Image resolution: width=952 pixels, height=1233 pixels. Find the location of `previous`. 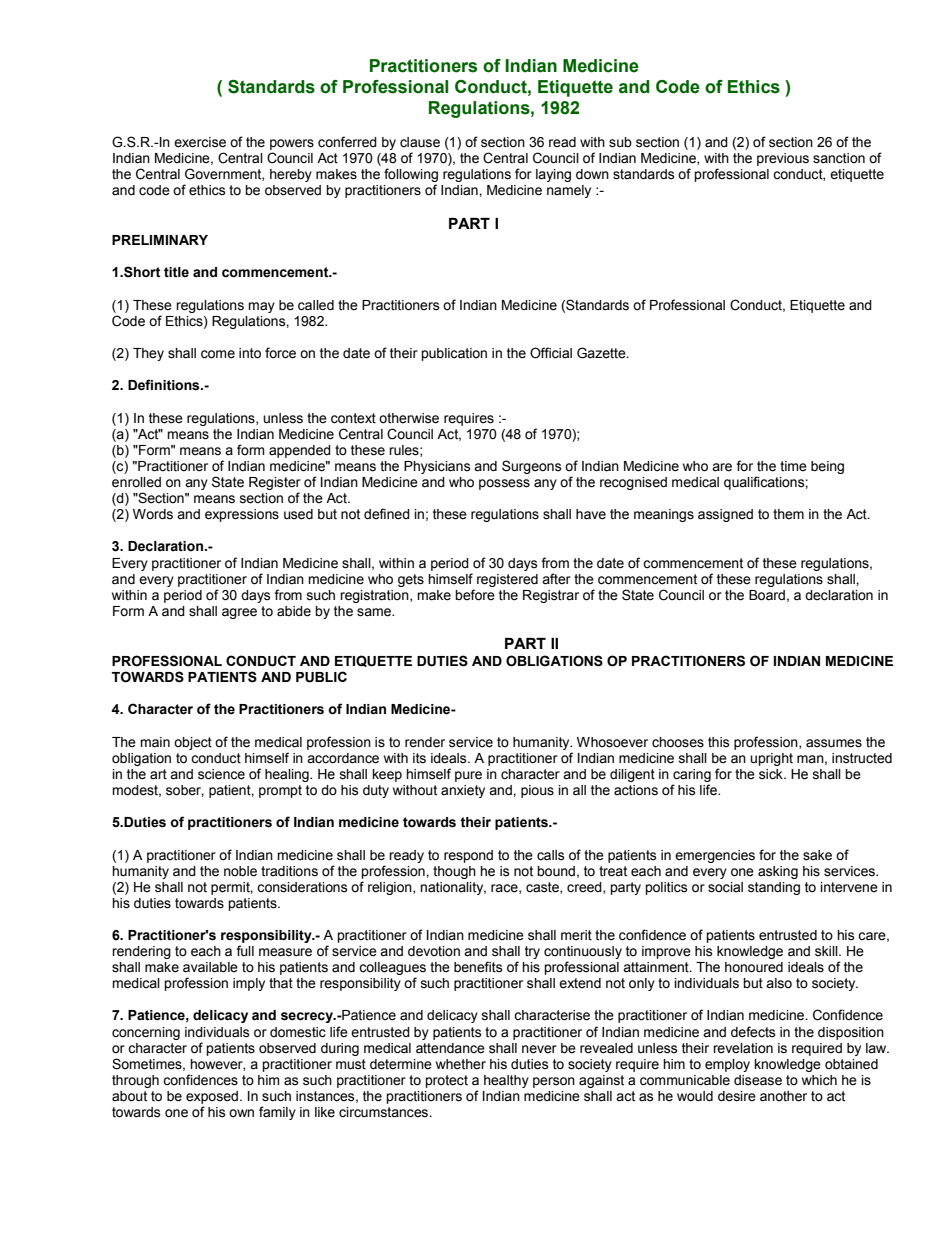

previous is located at coordinates (783, 159).
